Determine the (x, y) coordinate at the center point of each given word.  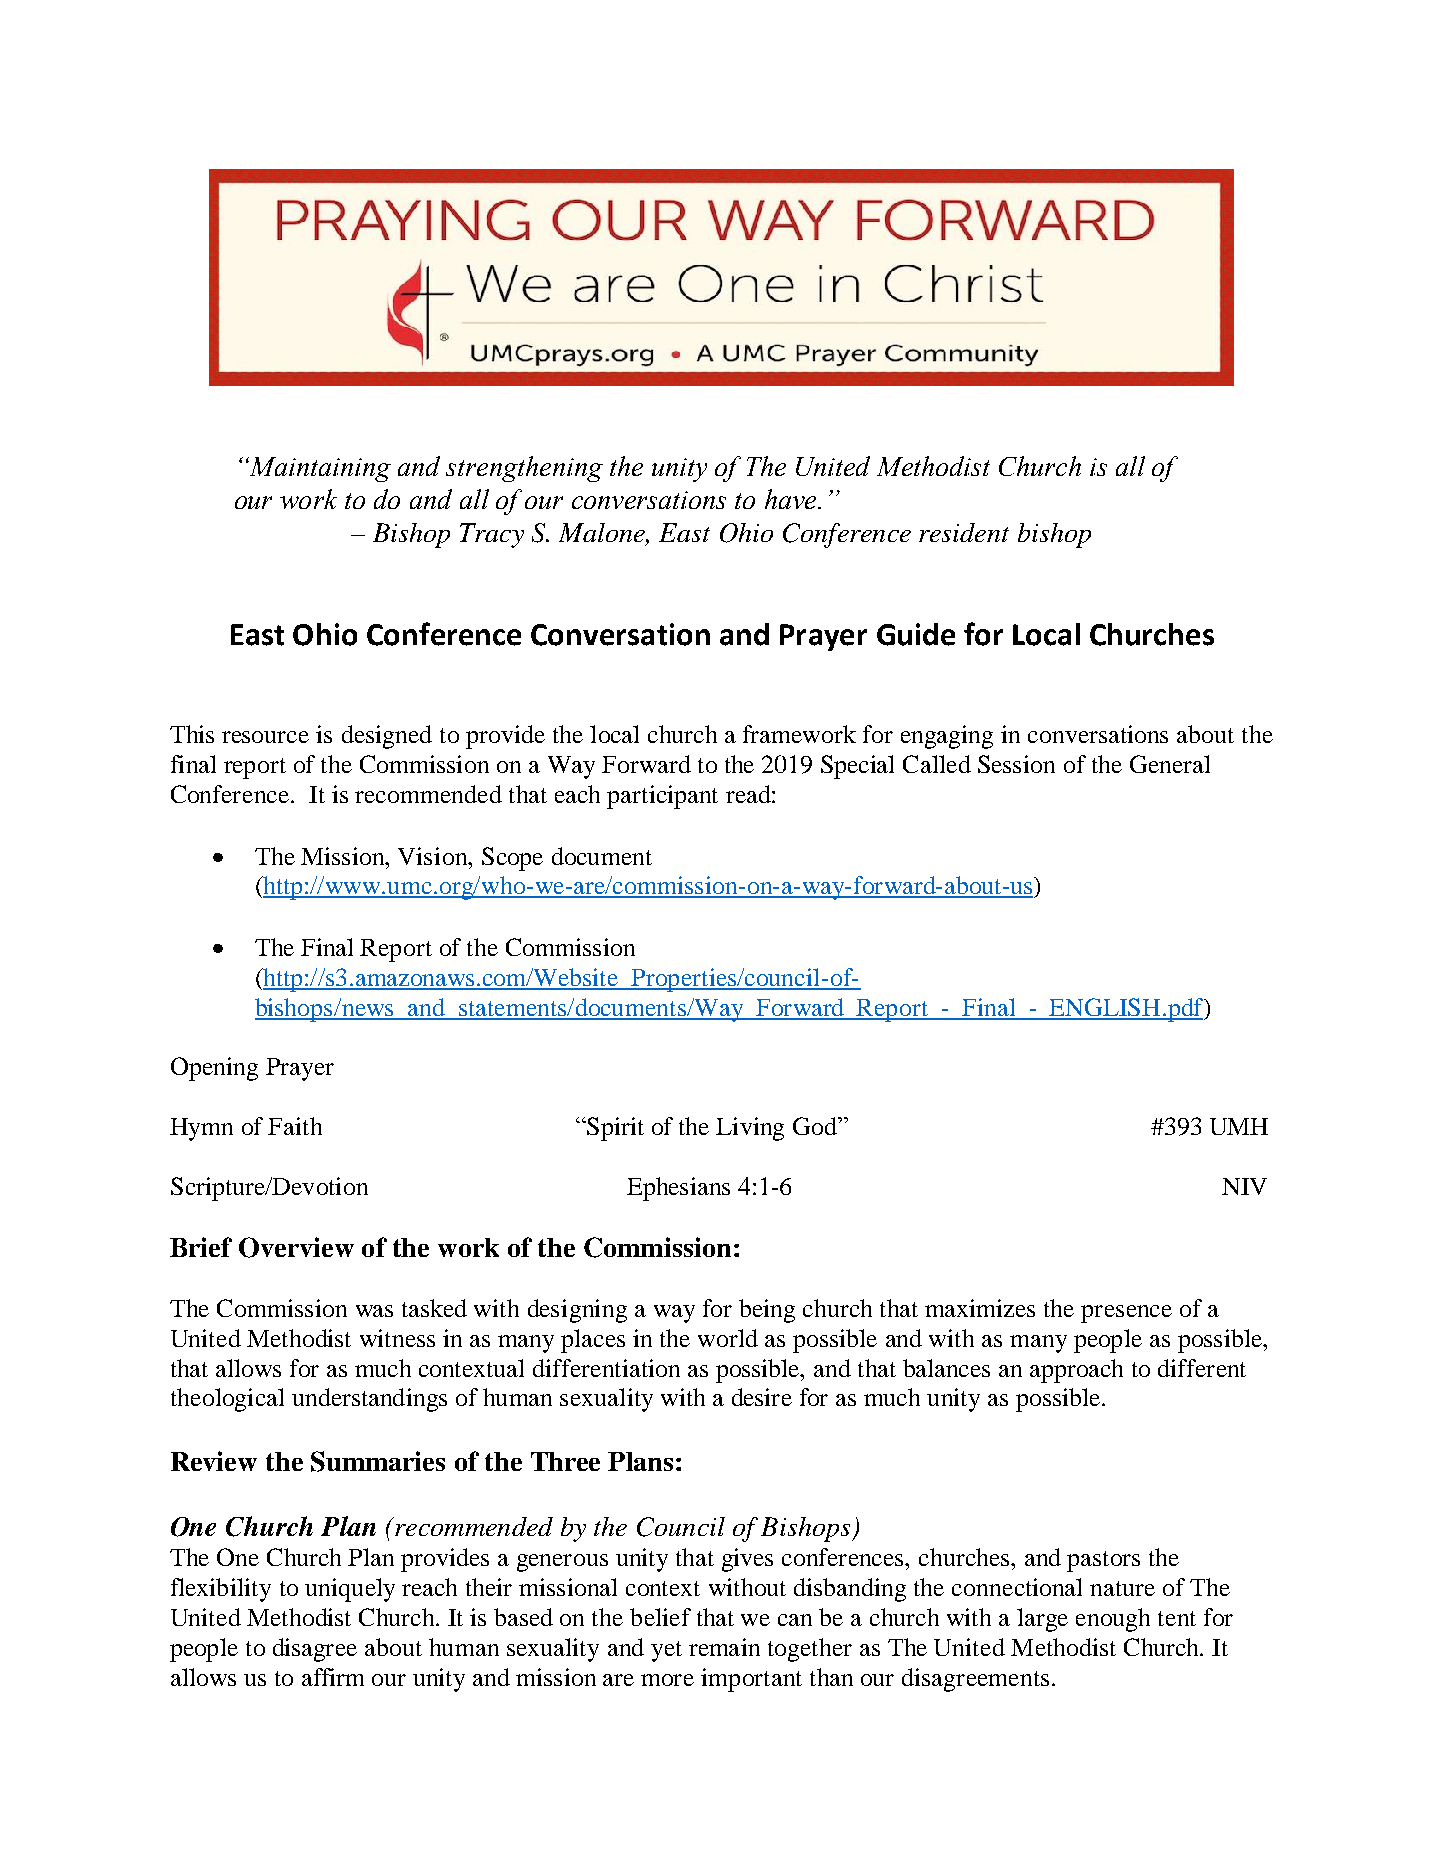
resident (964, 532)
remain (724, 1647)
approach (1076, 1371)
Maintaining (318, 469)
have (792, 499)
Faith (295, 1126)
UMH (1239, 1126)
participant (662, 797)
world (728, 1338)
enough (1113, 1620)
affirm (333, 1677)
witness (397, 1338)
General (1170, 764)
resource (265, 737)
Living (750, 1129)
